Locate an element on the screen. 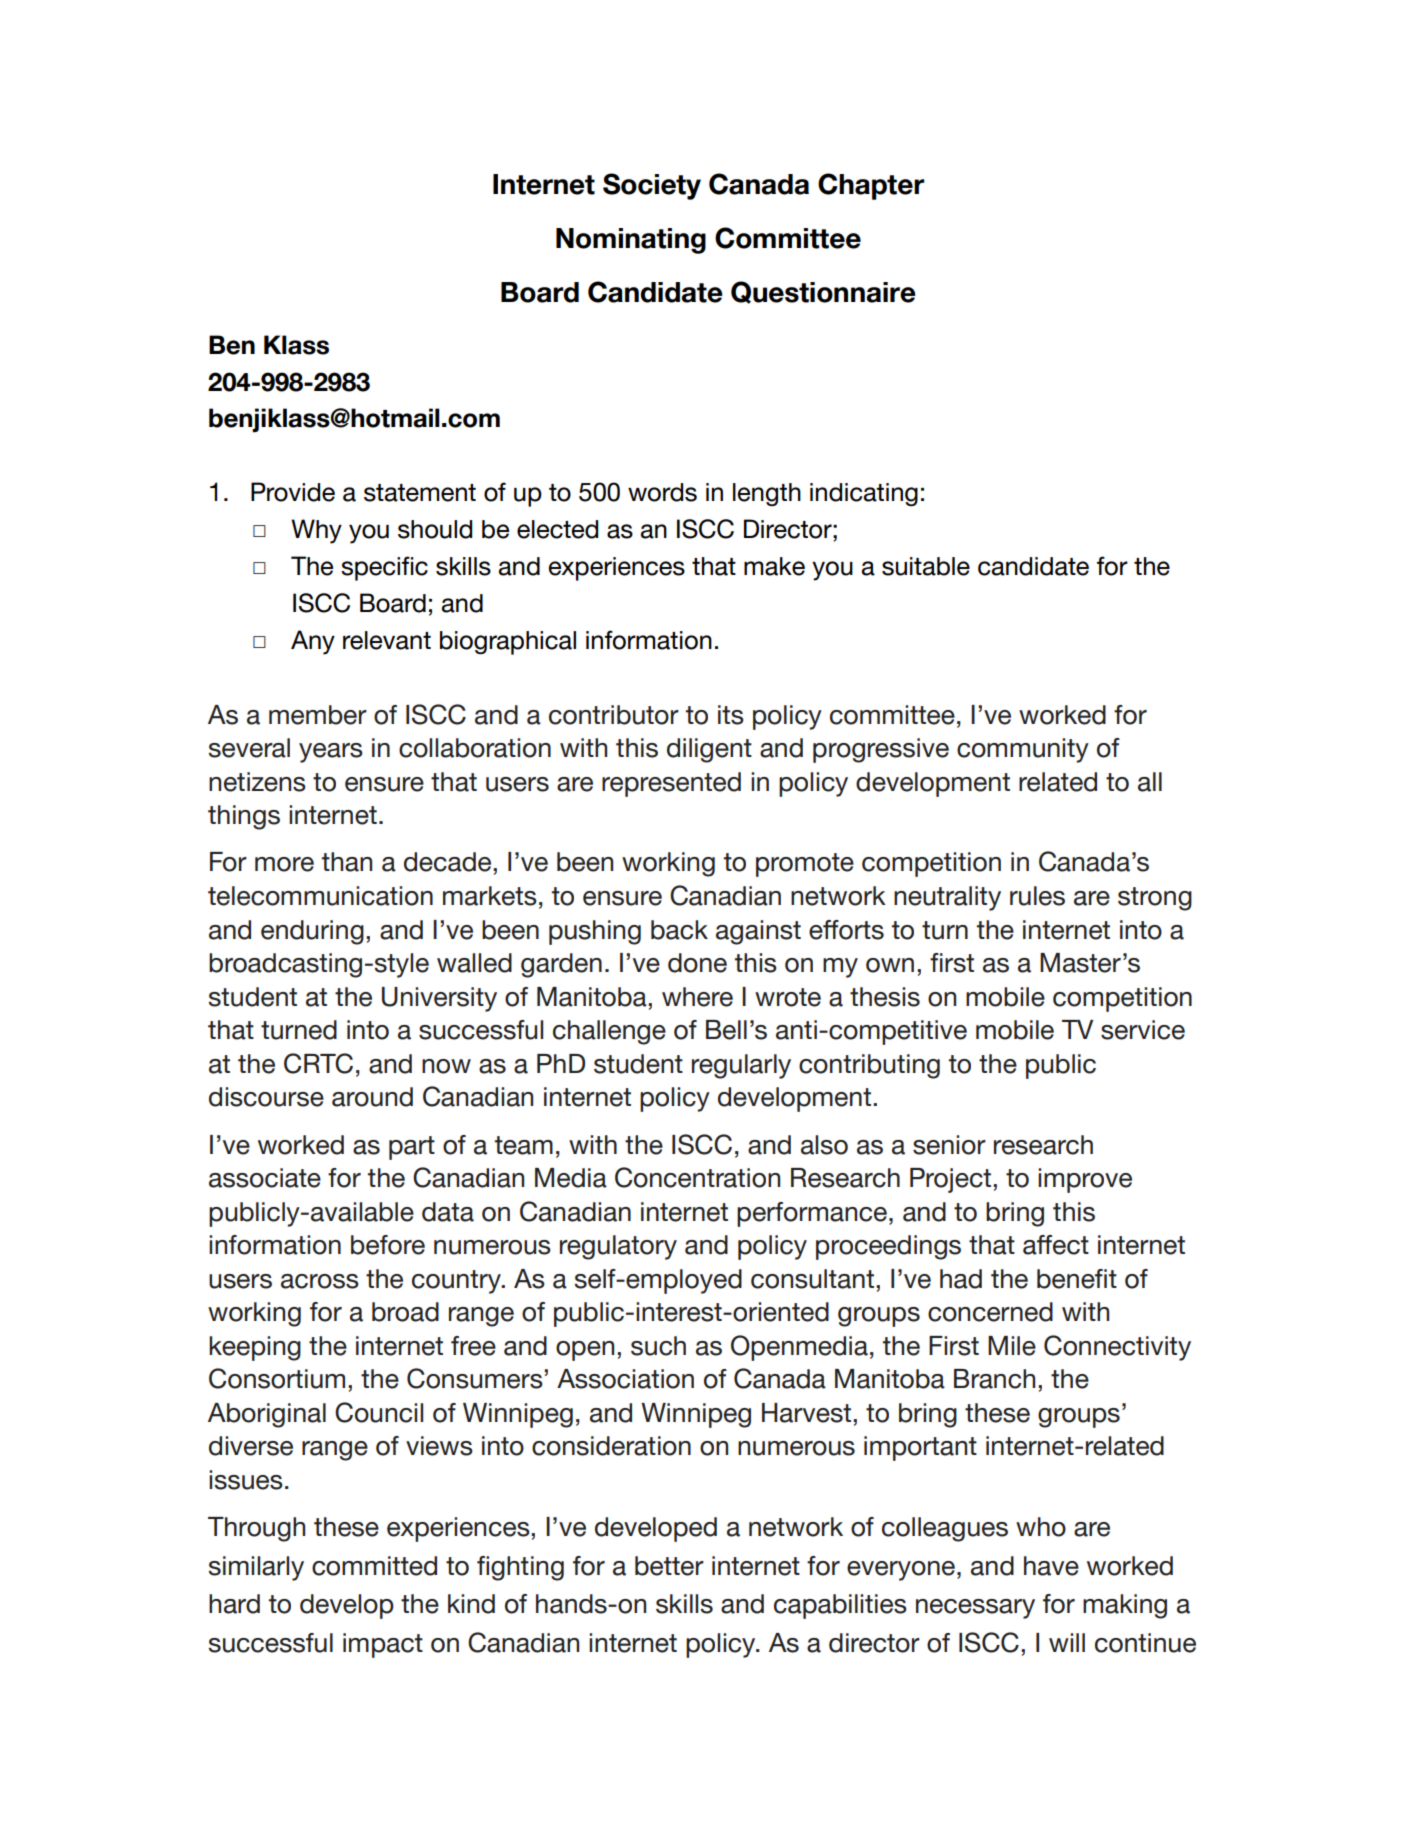  Chapter is located at coordinates (871, 186).
